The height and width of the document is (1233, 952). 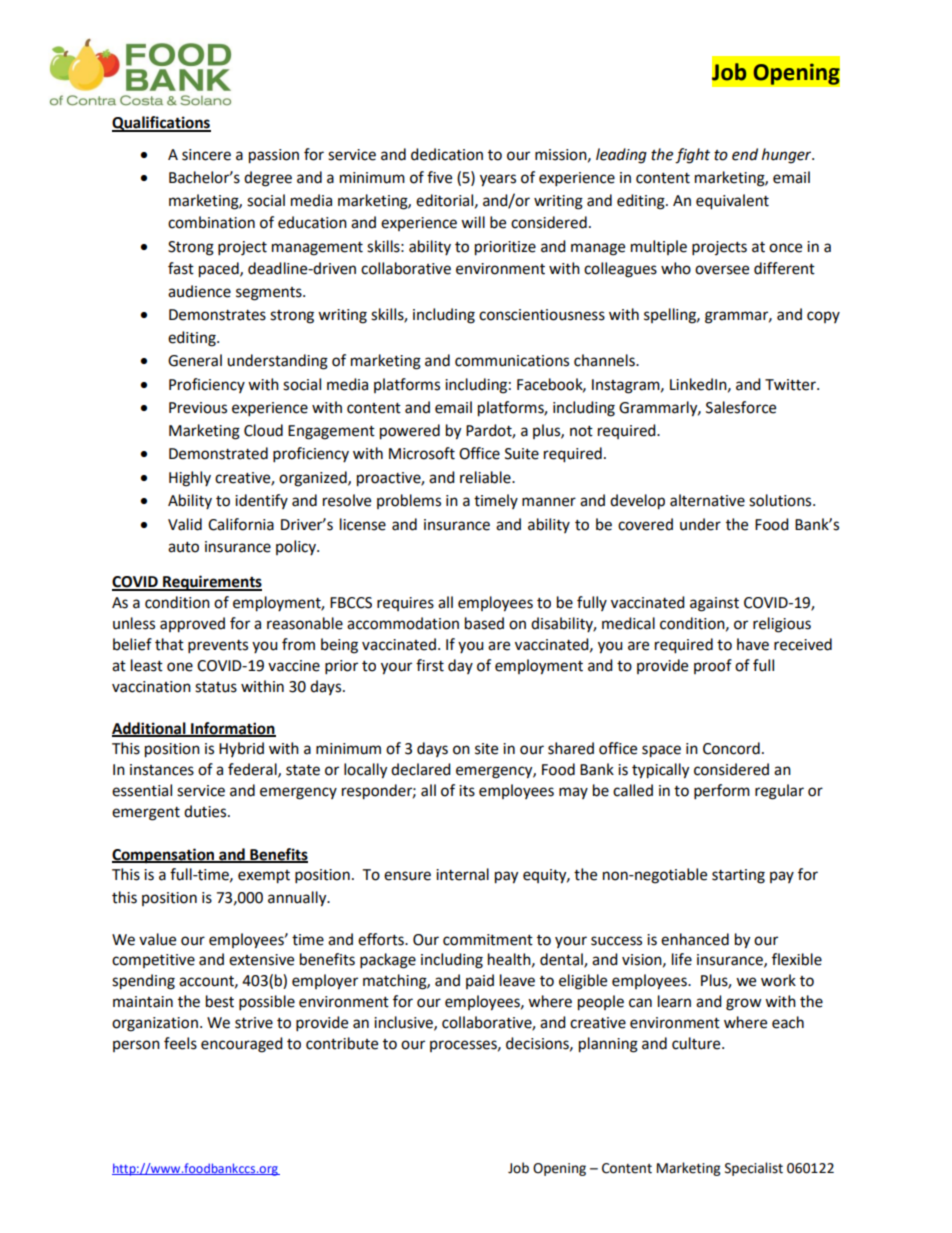 What do you see at coordinates (206, 155) in the document?
I see `sincere` at bounding box center [206, 155].
